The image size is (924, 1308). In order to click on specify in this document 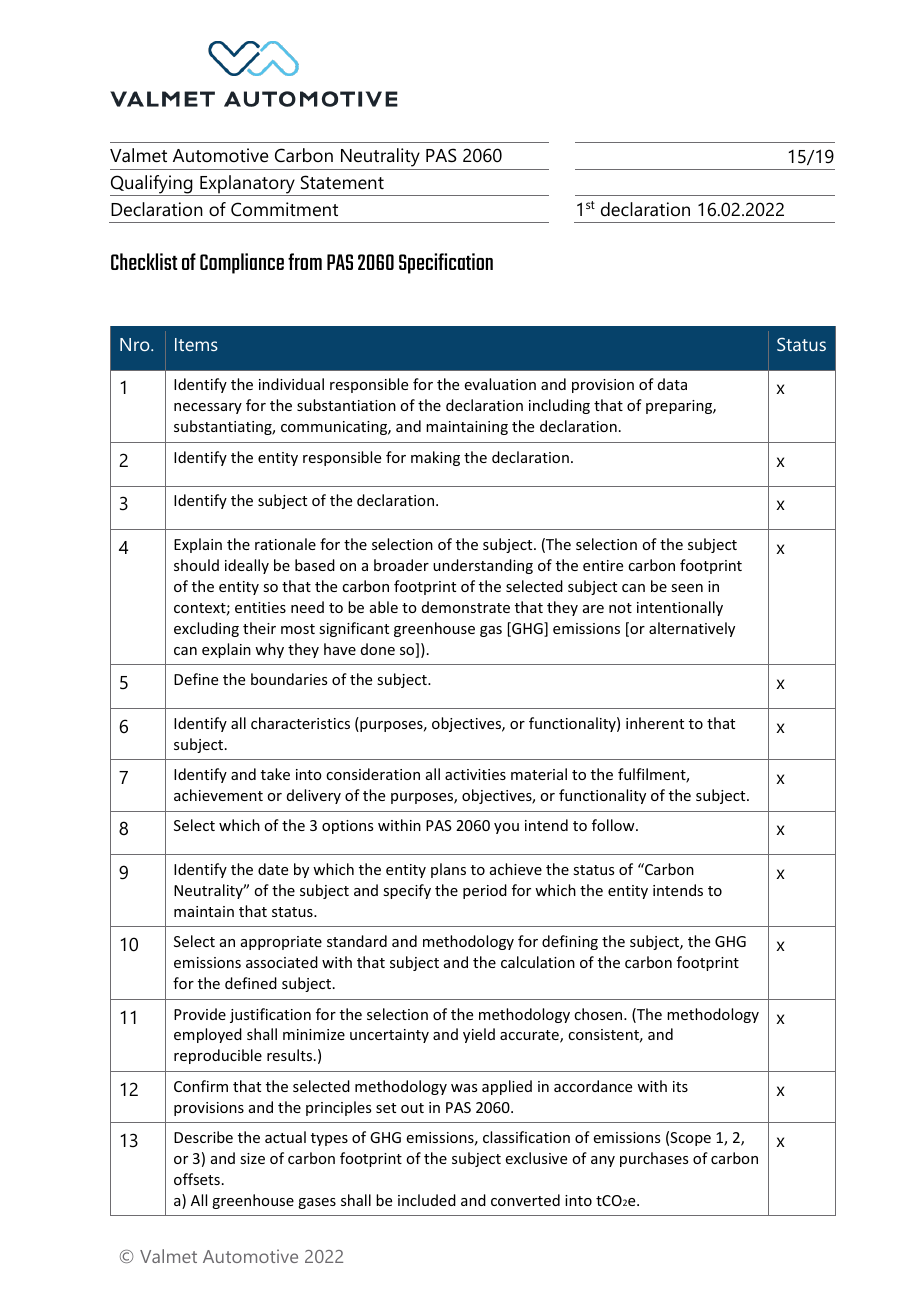, I will do `click(407, 891)`.
